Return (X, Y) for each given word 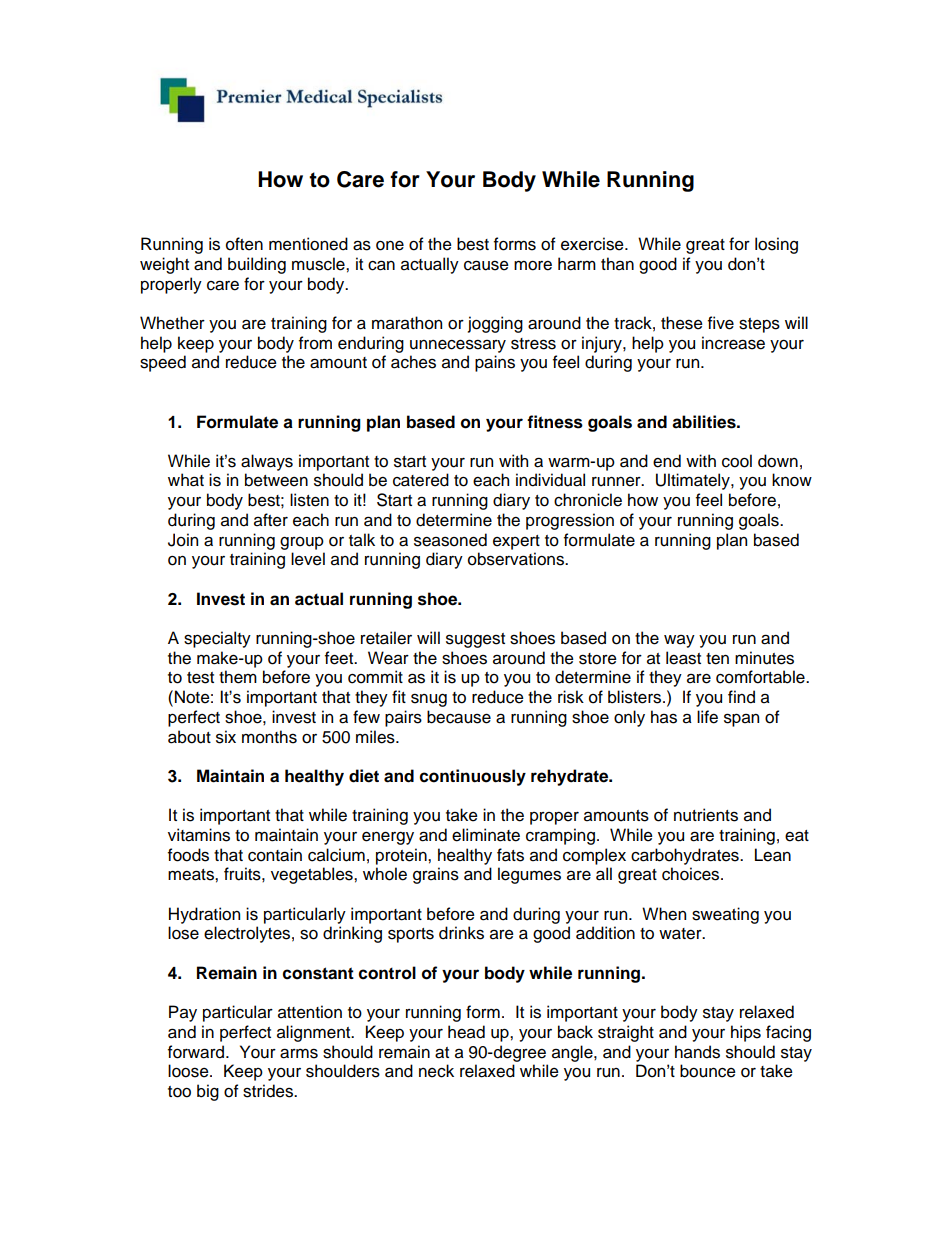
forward (197, 1052)
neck (436, 1071)
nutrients (706, 815)
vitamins (199, 835)
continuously (473, 777)
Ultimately (694, 481)
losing (776, 245)
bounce (708, 1071)
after (271, 520)
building (257, 265)
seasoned (450, 540)
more (533, 266)
